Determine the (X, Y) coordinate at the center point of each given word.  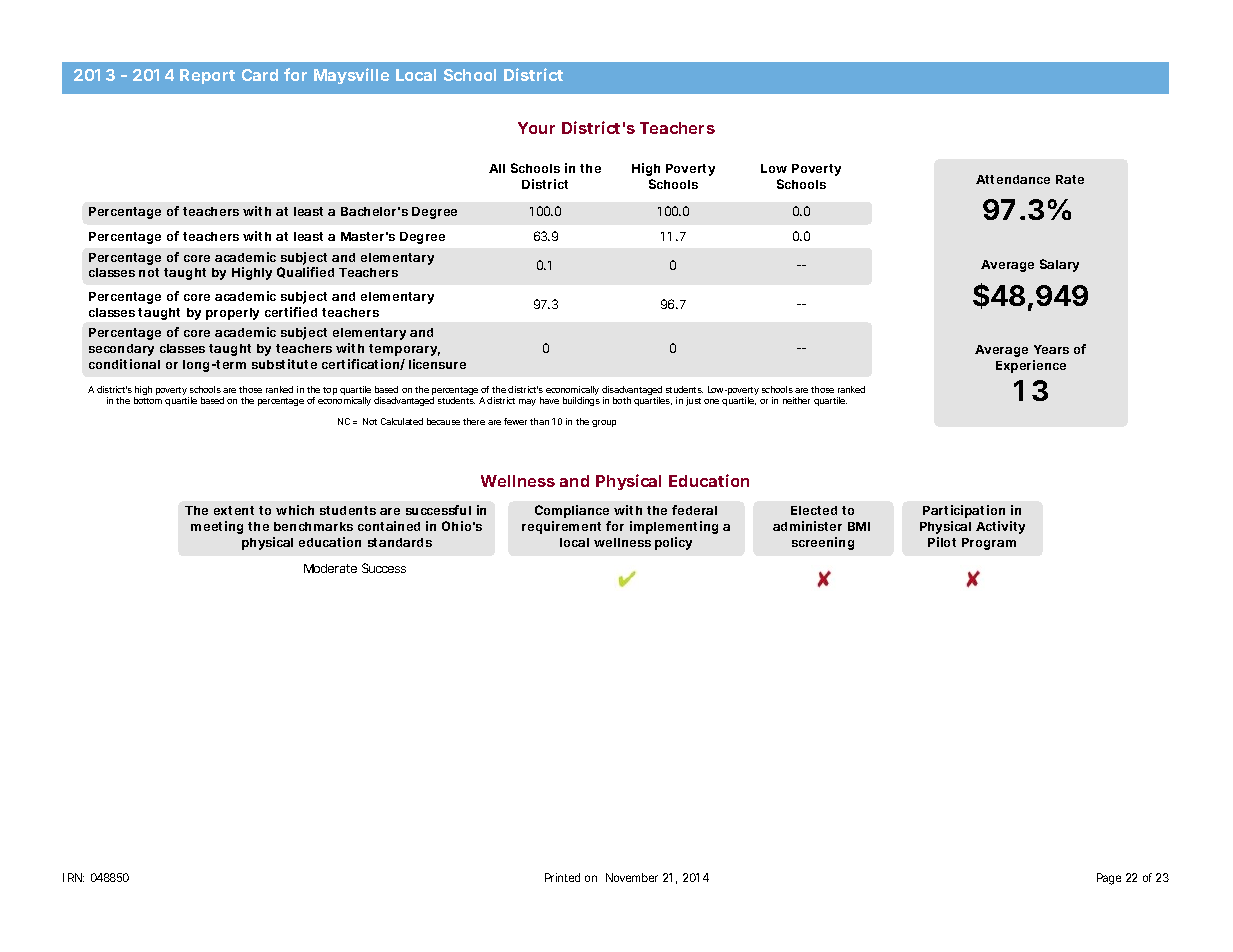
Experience (1031, 366)
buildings (581, 401)
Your (536, 128)
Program (989, 544)
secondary (121, 350)
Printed (562, 877)
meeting (217, 527)
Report (207, 76)
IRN (73, 877)
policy (673, 543)
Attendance (1013, 179)
